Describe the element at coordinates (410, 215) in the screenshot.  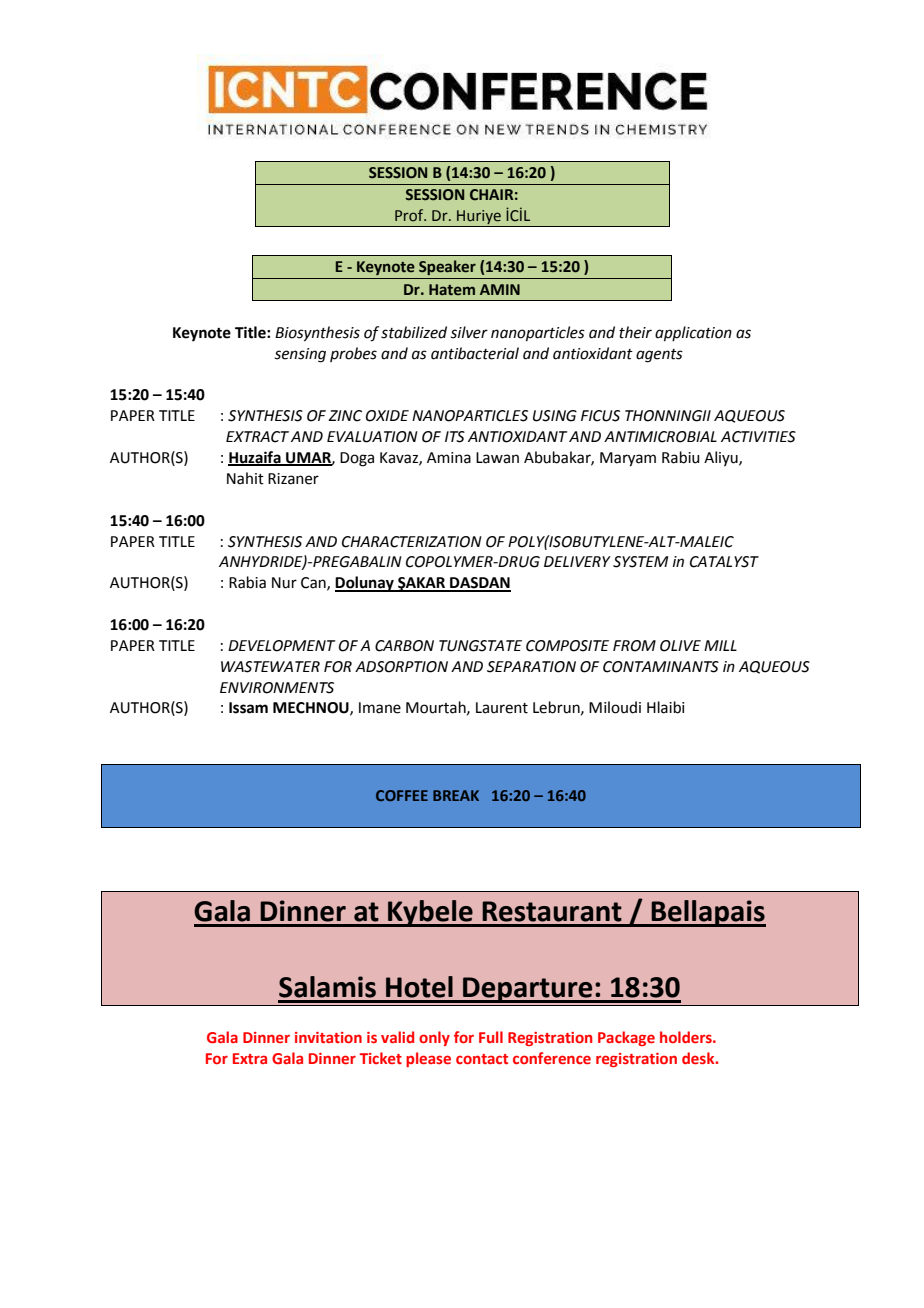
I see `Prof` at that location.
